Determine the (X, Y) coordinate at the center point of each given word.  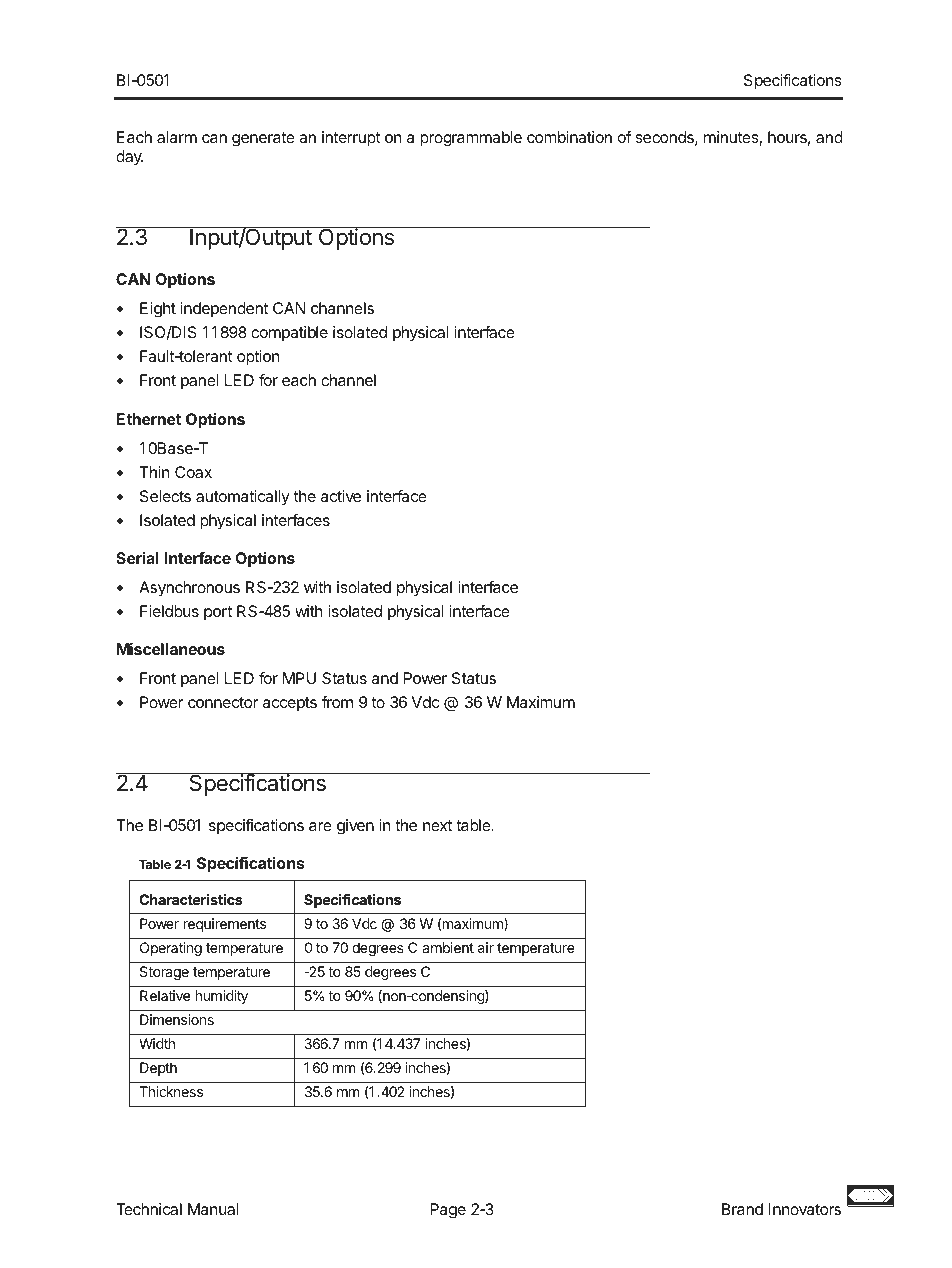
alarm (177, 137)
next (437, 825)
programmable (471, 139)
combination (569, 137)
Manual (213, 1209)
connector (223, 702)
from (337, 702)
